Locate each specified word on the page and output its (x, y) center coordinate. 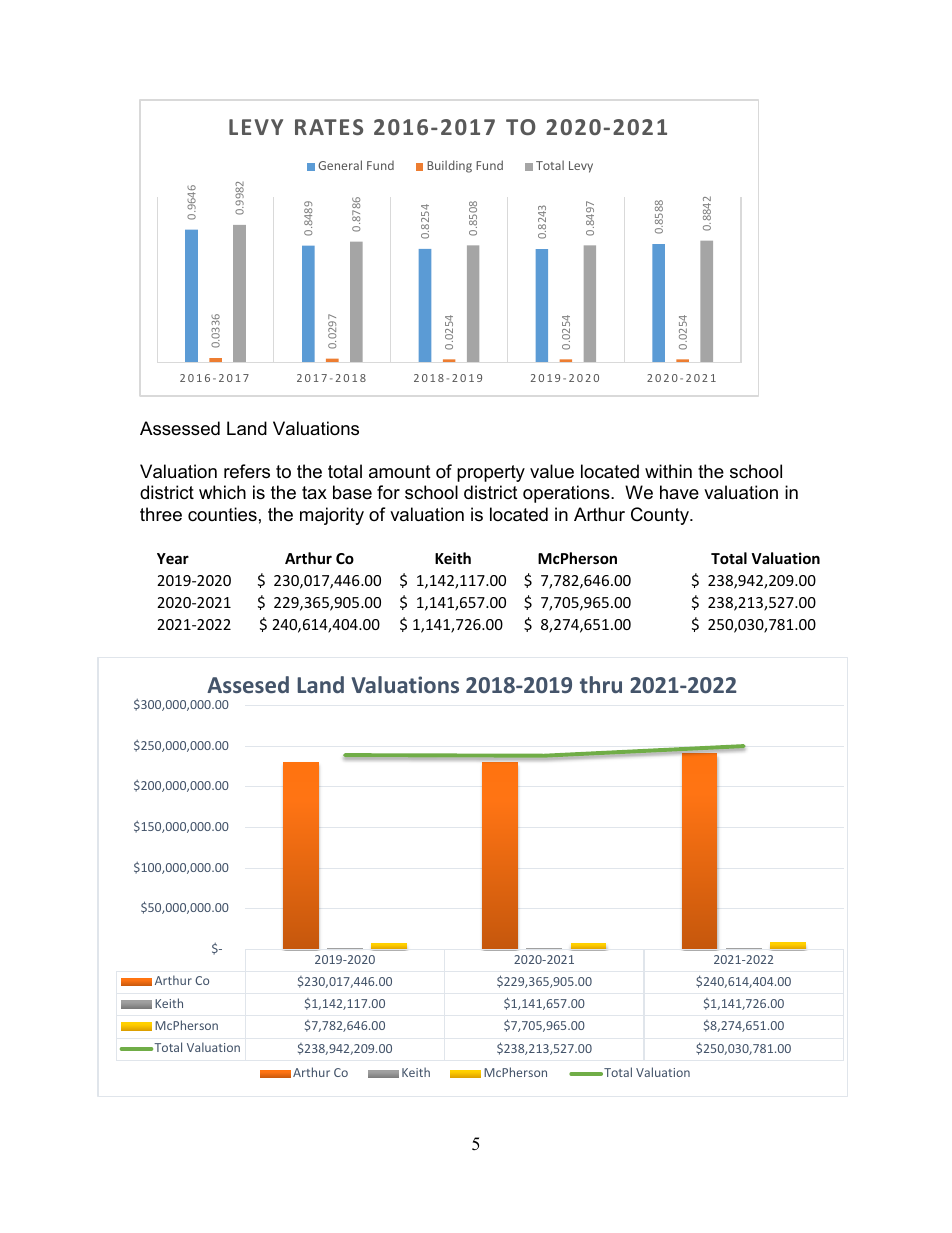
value (552, 471)
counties (222, 514)
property (491, 473)
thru (601, 684)
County (661, 516)
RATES (329, 127)
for (388, 492)
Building (449, 166)
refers (247, 471)
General (340, 165)
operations (567, 494)
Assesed (248, 684)
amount (400, 471)
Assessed (180, 428)
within (668, 471)
